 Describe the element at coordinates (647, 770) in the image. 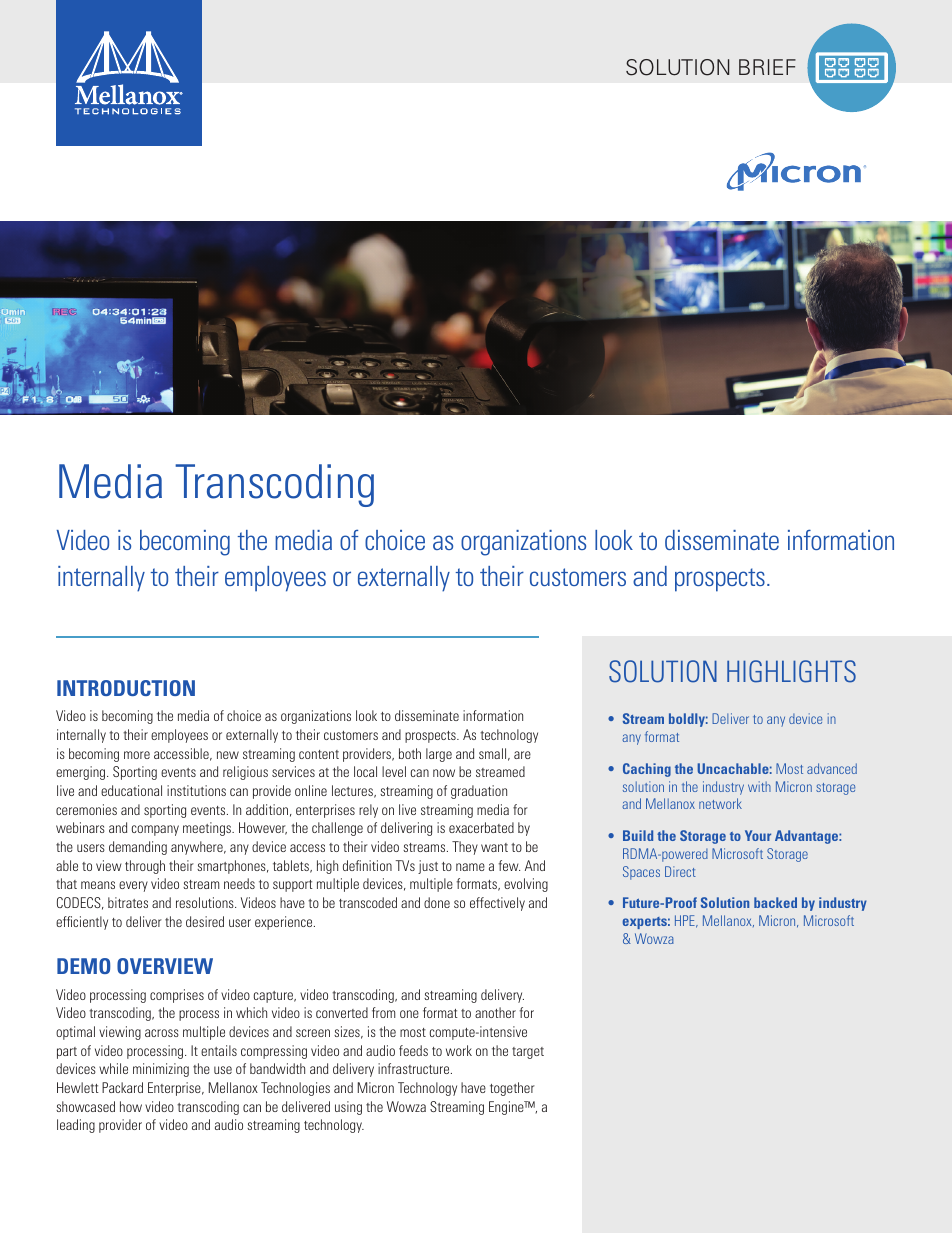

I see `Caching` at that location.
